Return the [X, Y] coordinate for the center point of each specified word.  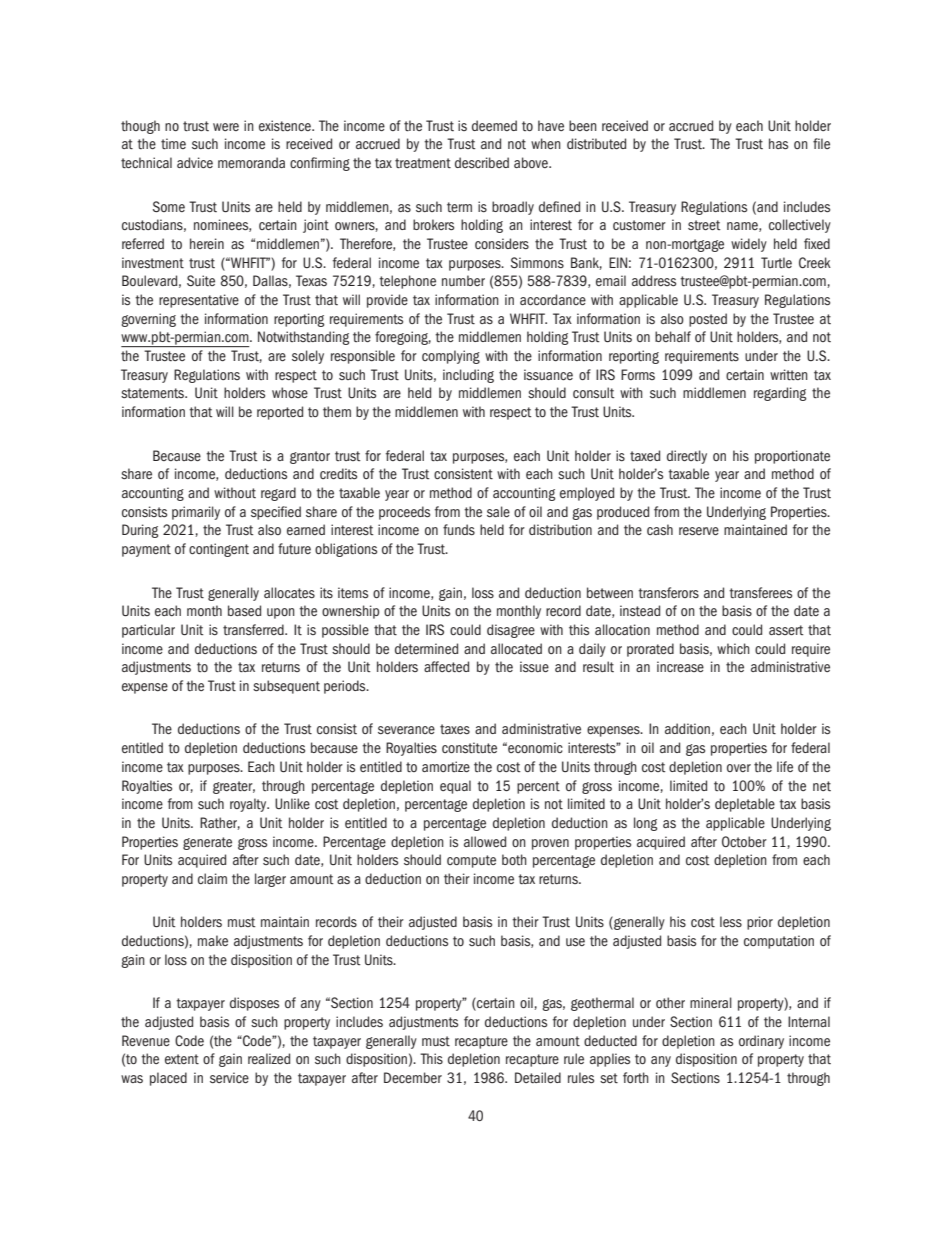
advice [195, 162]
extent [182, 1059]
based [244, 610]
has [778, 143]
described [482, 162]
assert [786, 630]
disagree [511, 631]
